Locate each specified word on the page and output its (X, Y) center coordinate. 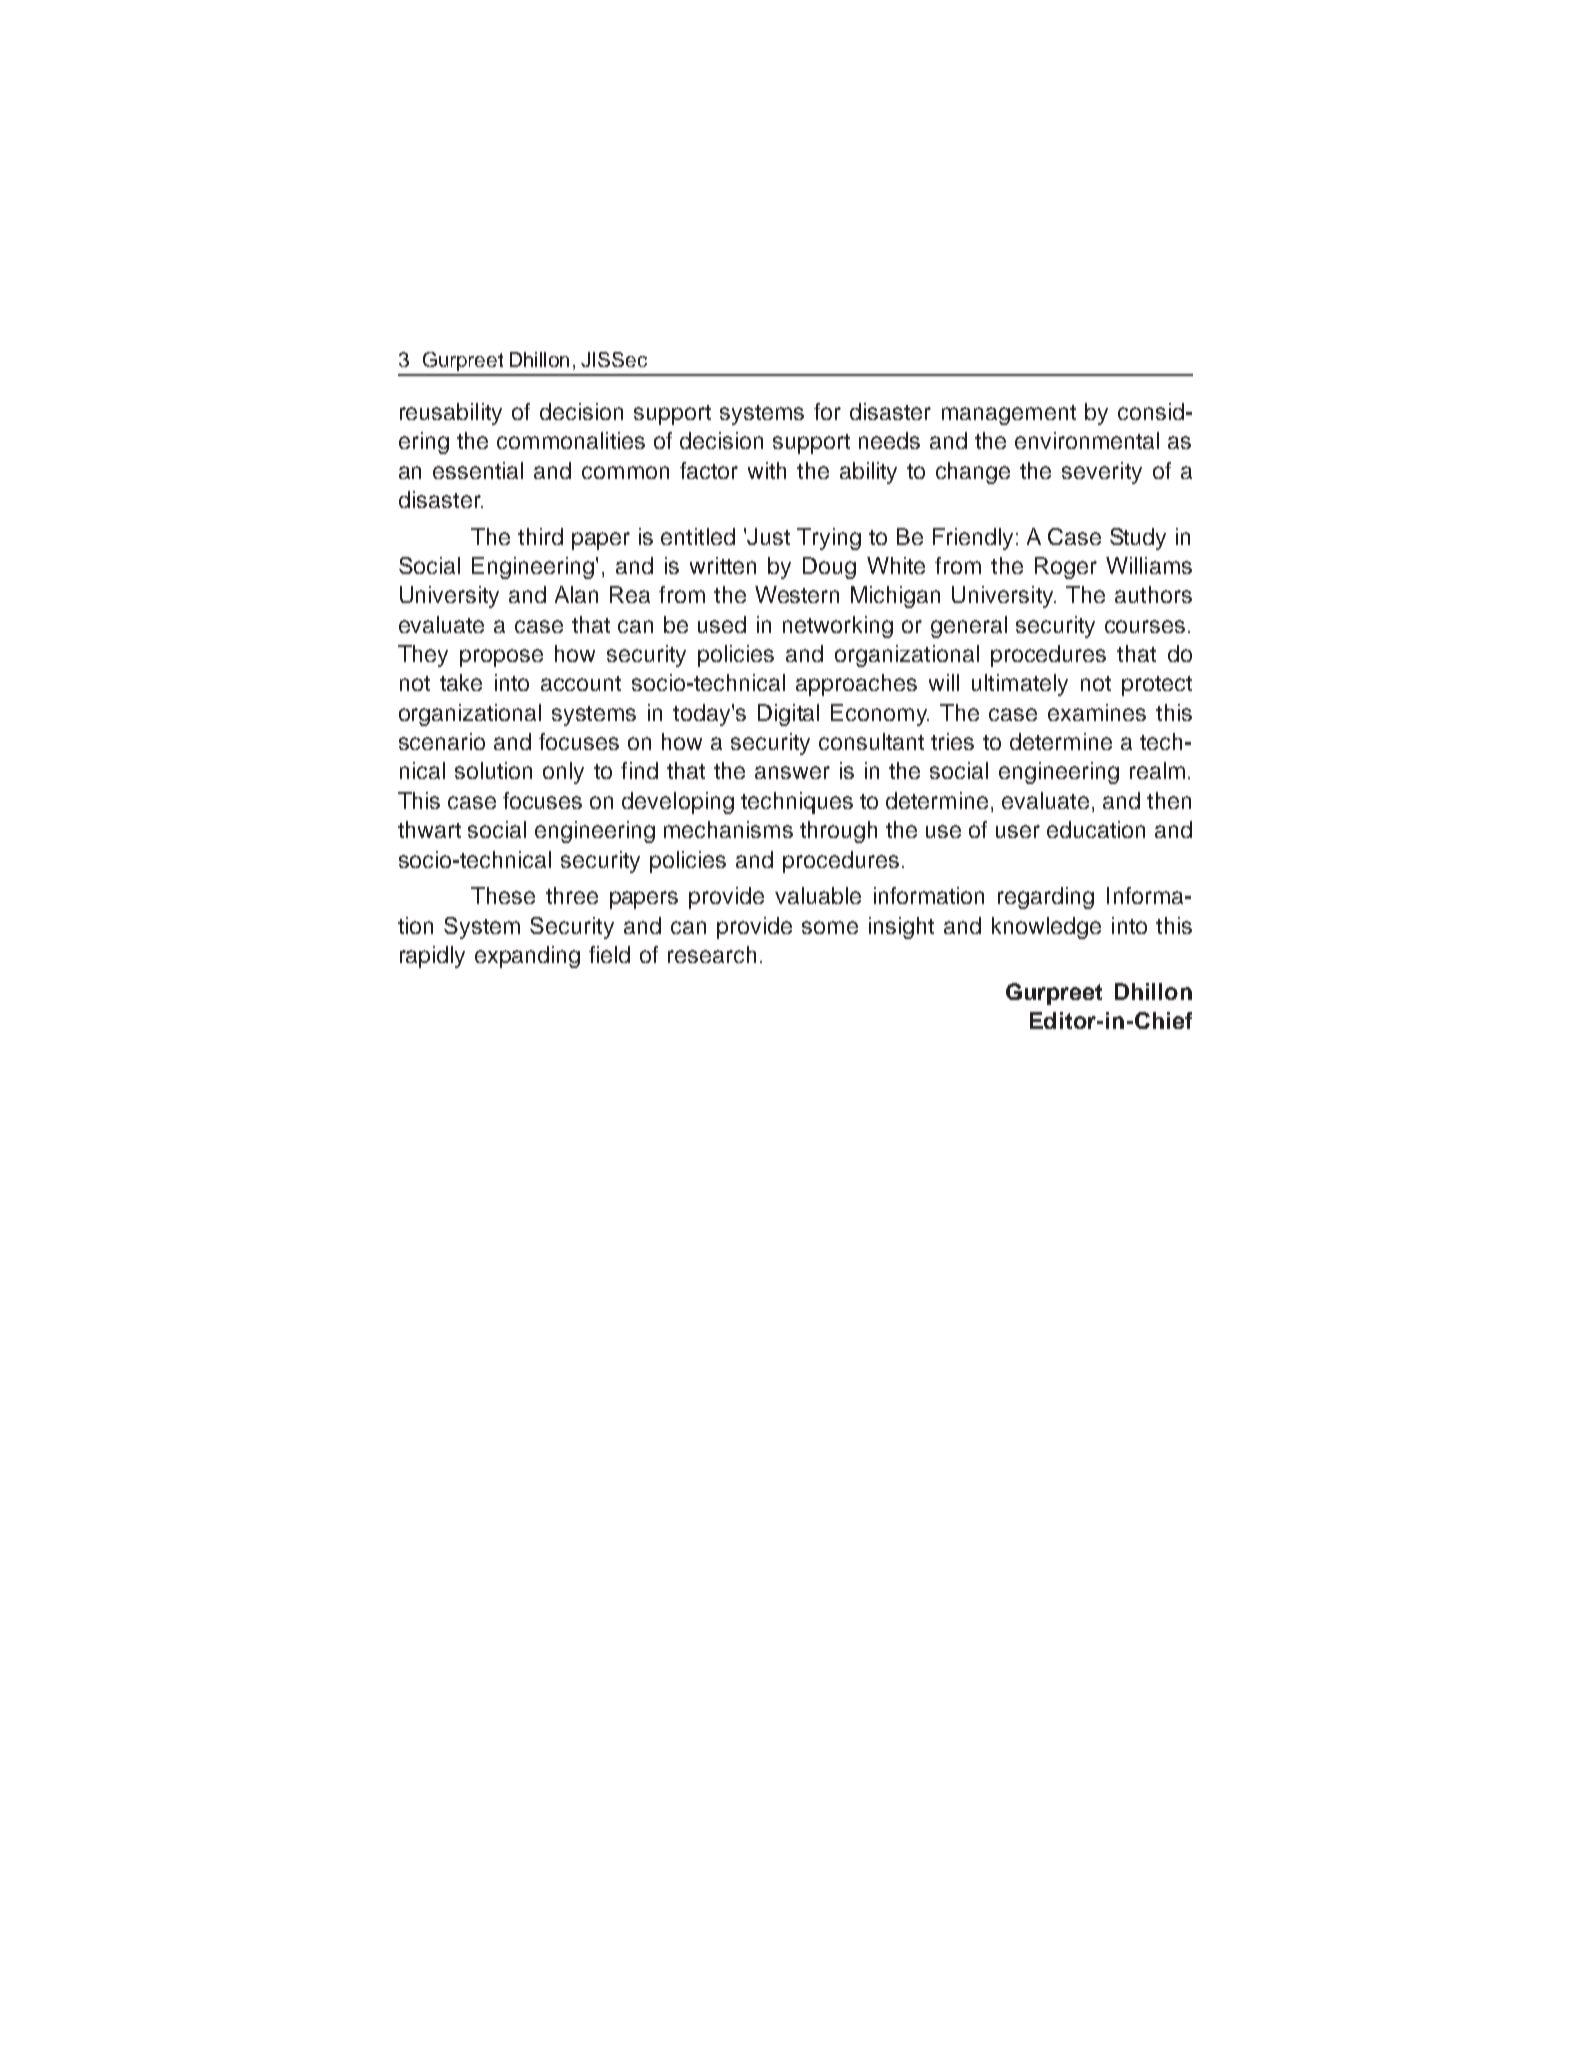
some (830, 927)
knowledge (1046, 928)
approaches (856, 685)
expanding (527, 957)
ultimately (1020, 685)
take (461, 682)
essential (478, 470)
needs (889, 440)
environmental (1087, 440)
